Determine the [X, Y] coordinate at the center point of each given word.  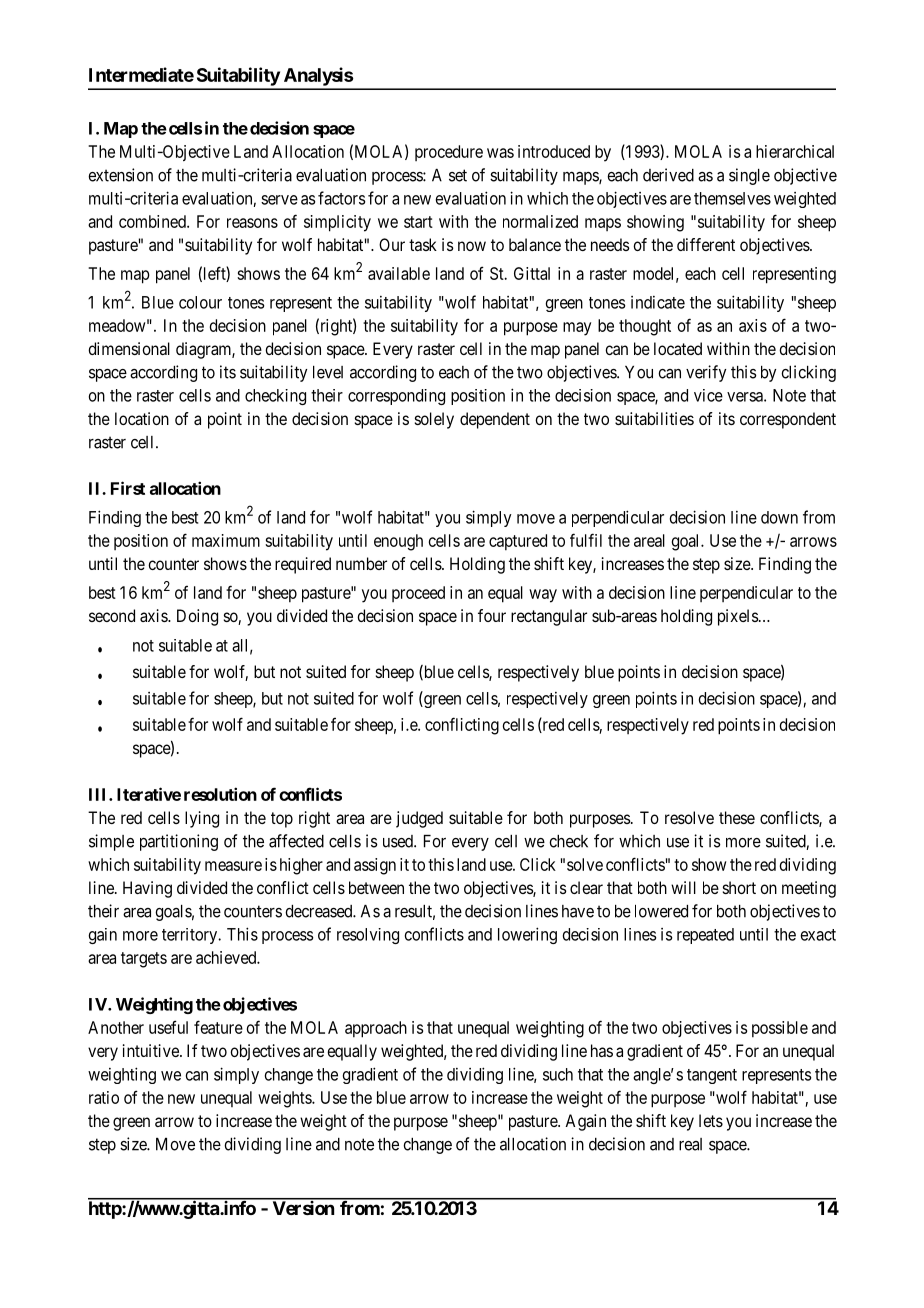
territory [191, 936]
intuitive [152, 1050]
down [779, 517]
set [458, 175]
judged [419, 819]
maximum [226, 540]
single [749, 176]
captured [518, 542]
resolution [220, 794]
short [739, 887]
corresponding [396, 397]
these [737, 817]
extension [120, 175]
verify [706, 373]
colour [200, 302]
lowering [527, 935]
